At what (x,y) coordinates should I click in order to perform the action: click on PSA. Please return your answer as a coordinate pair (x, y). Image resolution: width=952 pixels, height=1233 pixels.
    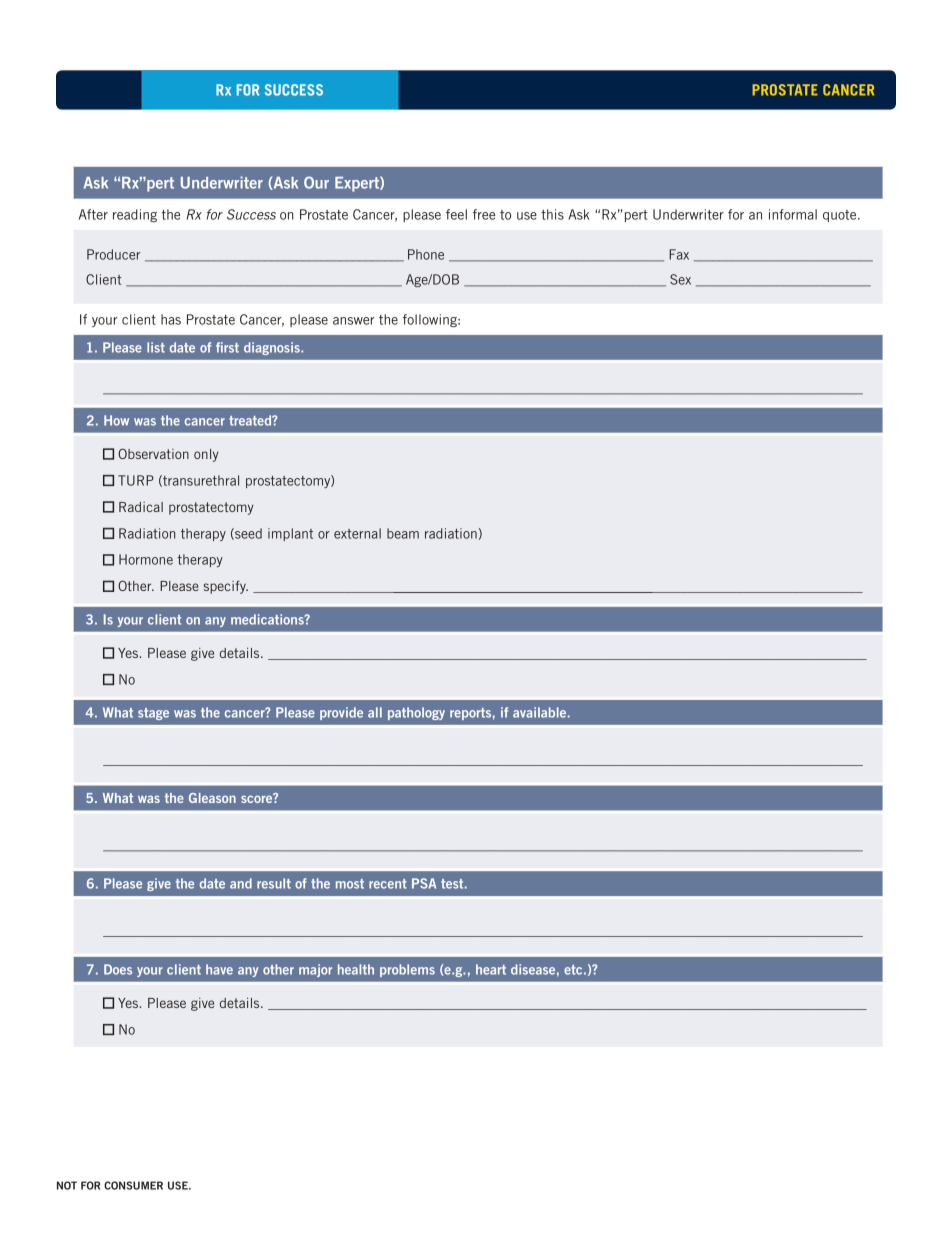
    Looking at the image, I should click on (424, 883).
